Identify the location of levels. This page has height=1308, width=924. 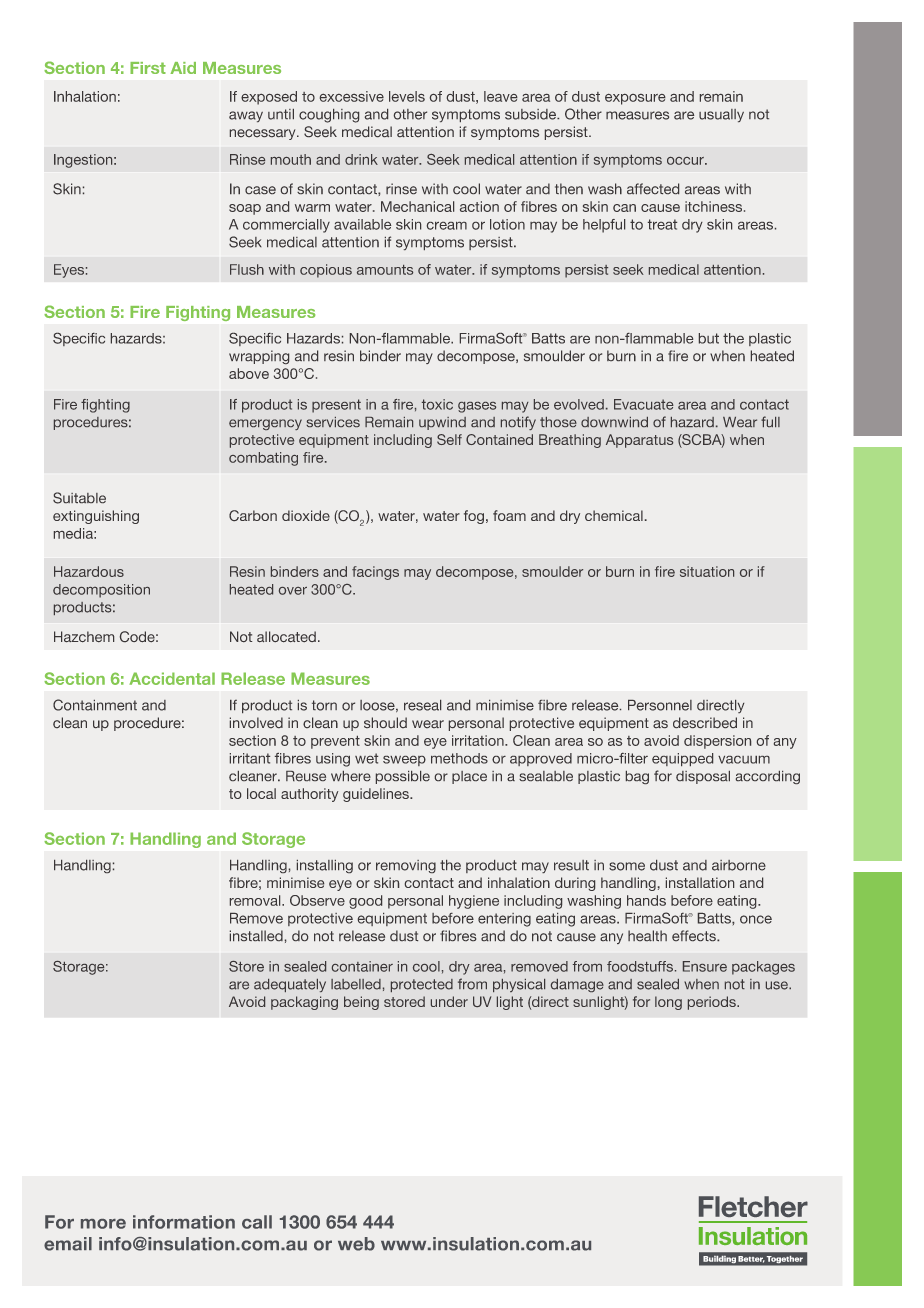
(407, 96).
